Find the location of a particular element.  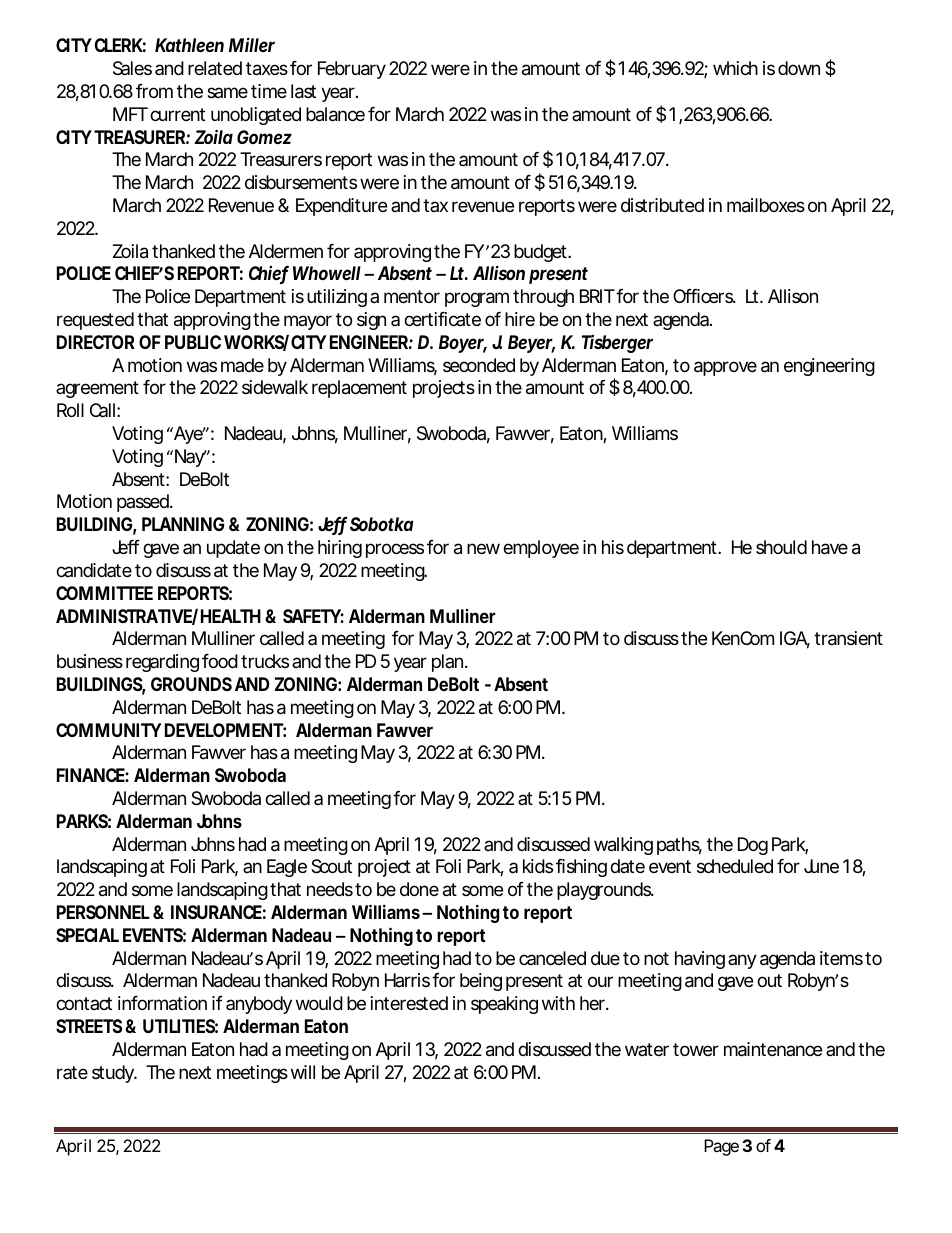

have is located at coordinates (830, 547).
